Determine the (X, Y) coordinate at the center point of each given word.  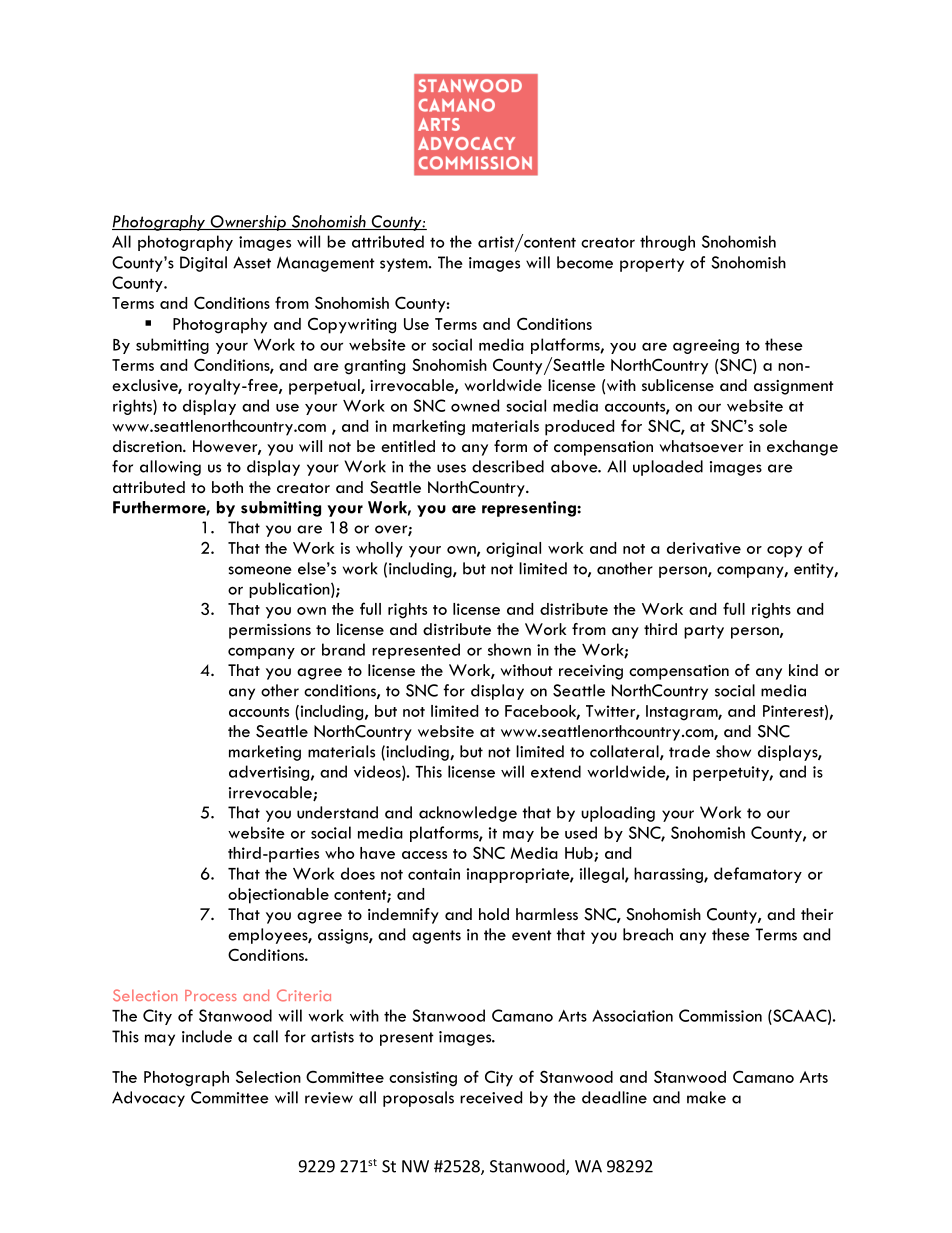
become (585, 262)
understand (337, 812)
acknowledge (468, 814)
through (667, 243)
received (491, 1097)
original (513, 550)
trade (689, 751)
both (227, 487)
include (207, 1036)
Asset (252, 262)
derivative (704, 548)
